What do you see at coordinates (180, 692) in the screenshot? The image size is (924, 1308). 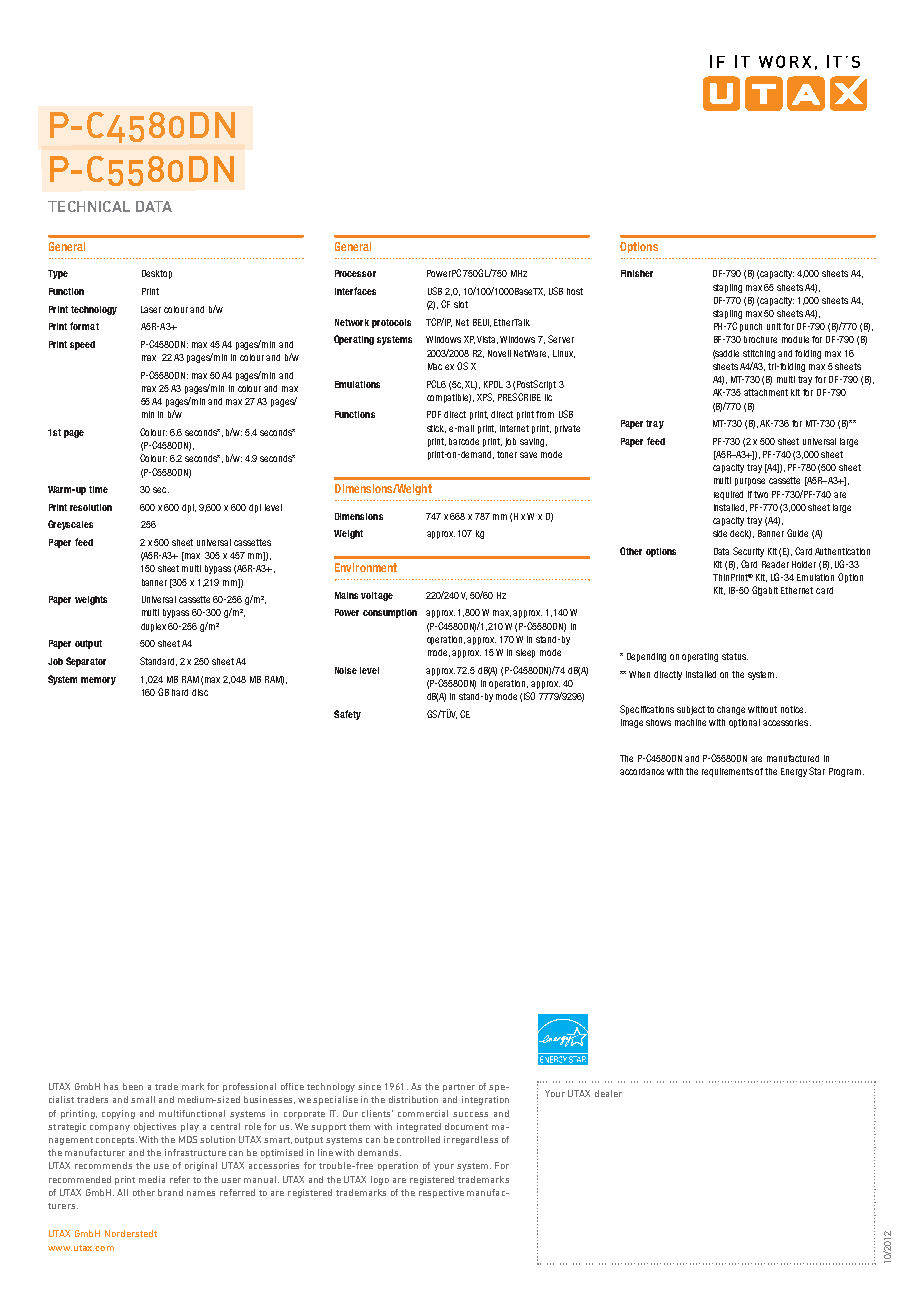 I see `hard` at bounding box center [180, 692].
